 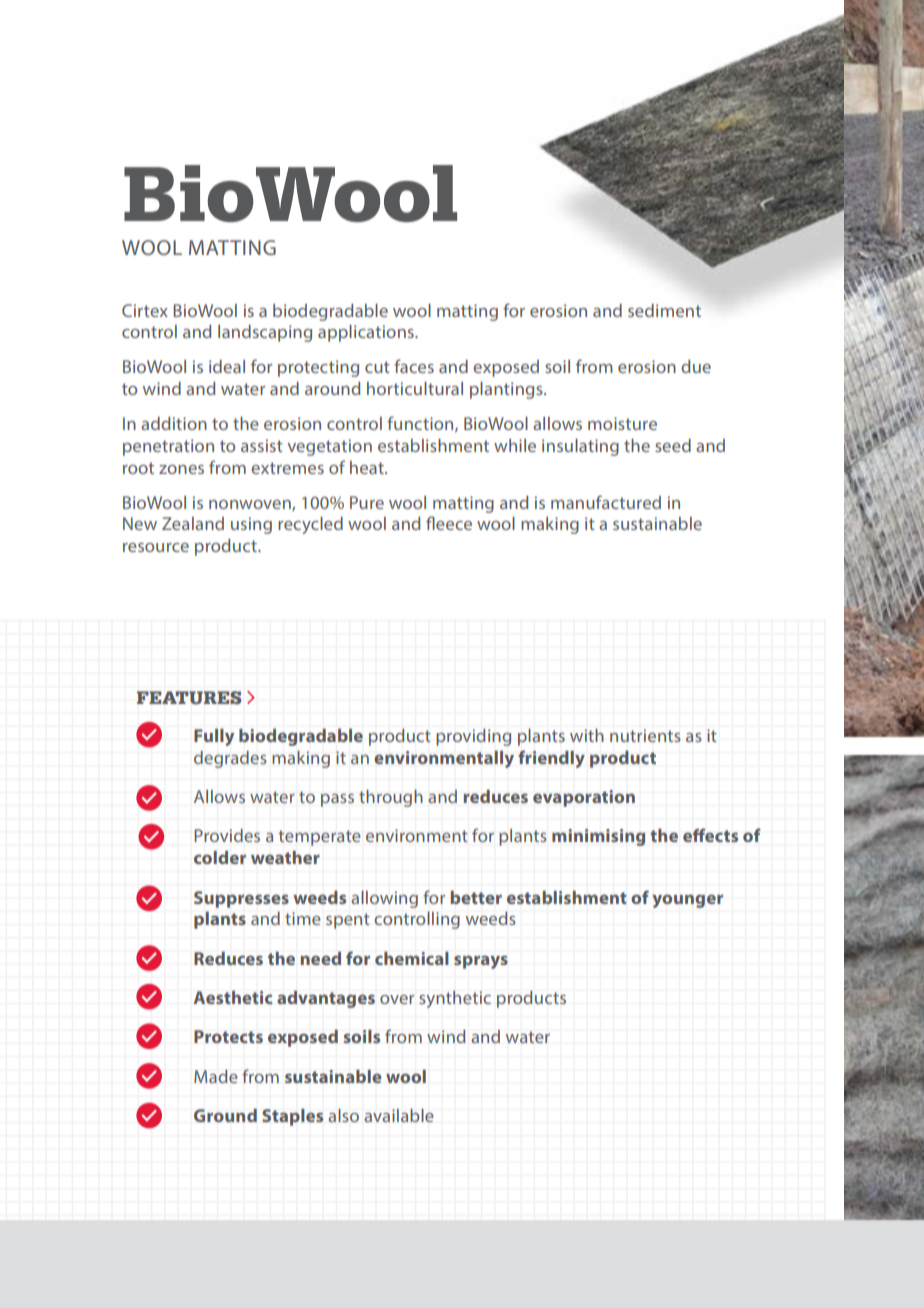 What do you see at coordinates (598, 837) in the screenshot?
I see `minimising` at bounding box center [598, 837].
